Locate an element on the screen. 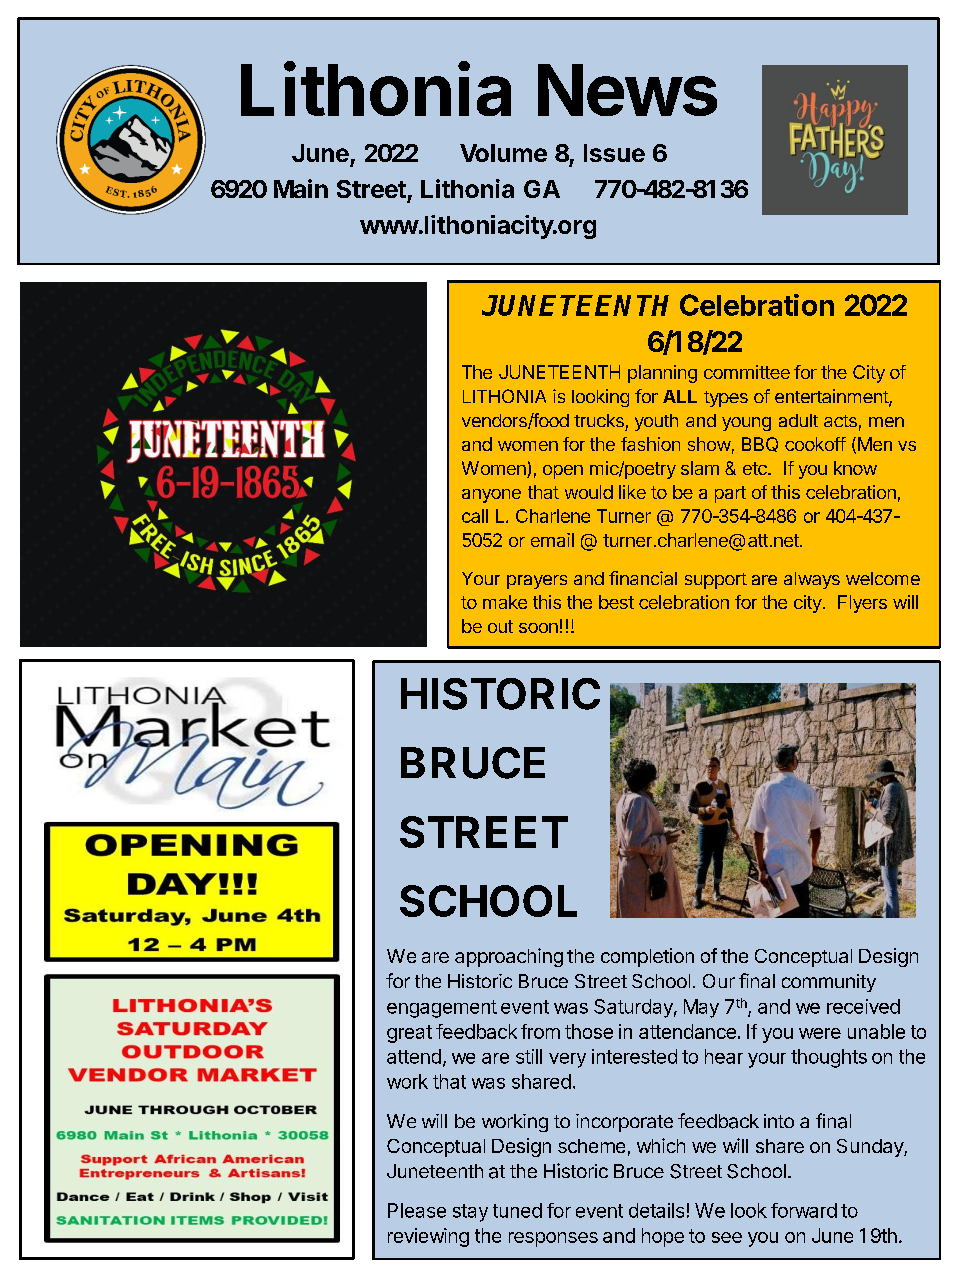 This screenshot has width=960, height=1280. soon is located at coordinates (538, 628).
